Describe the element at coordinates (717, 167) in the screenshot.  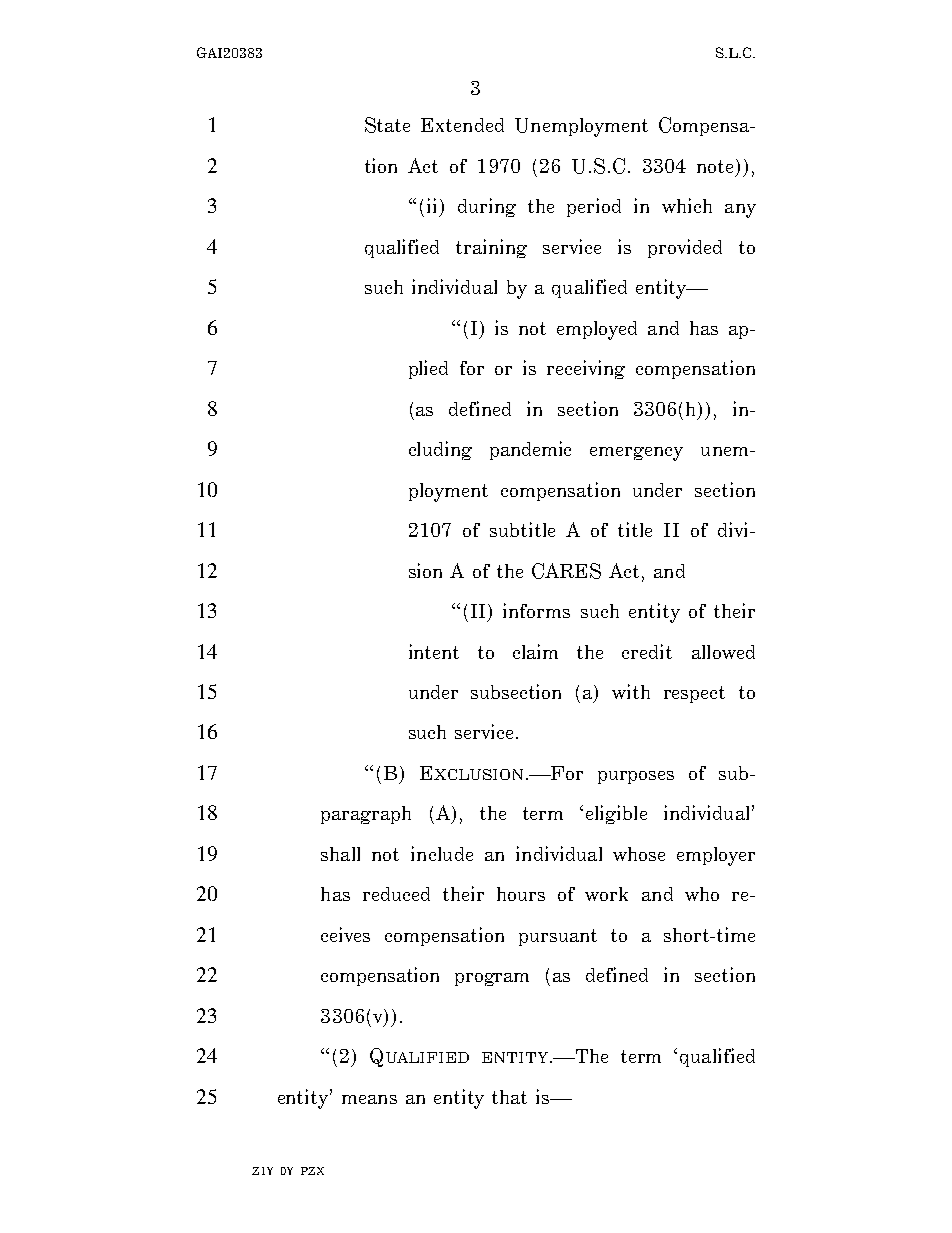
I see `note` at that location.
